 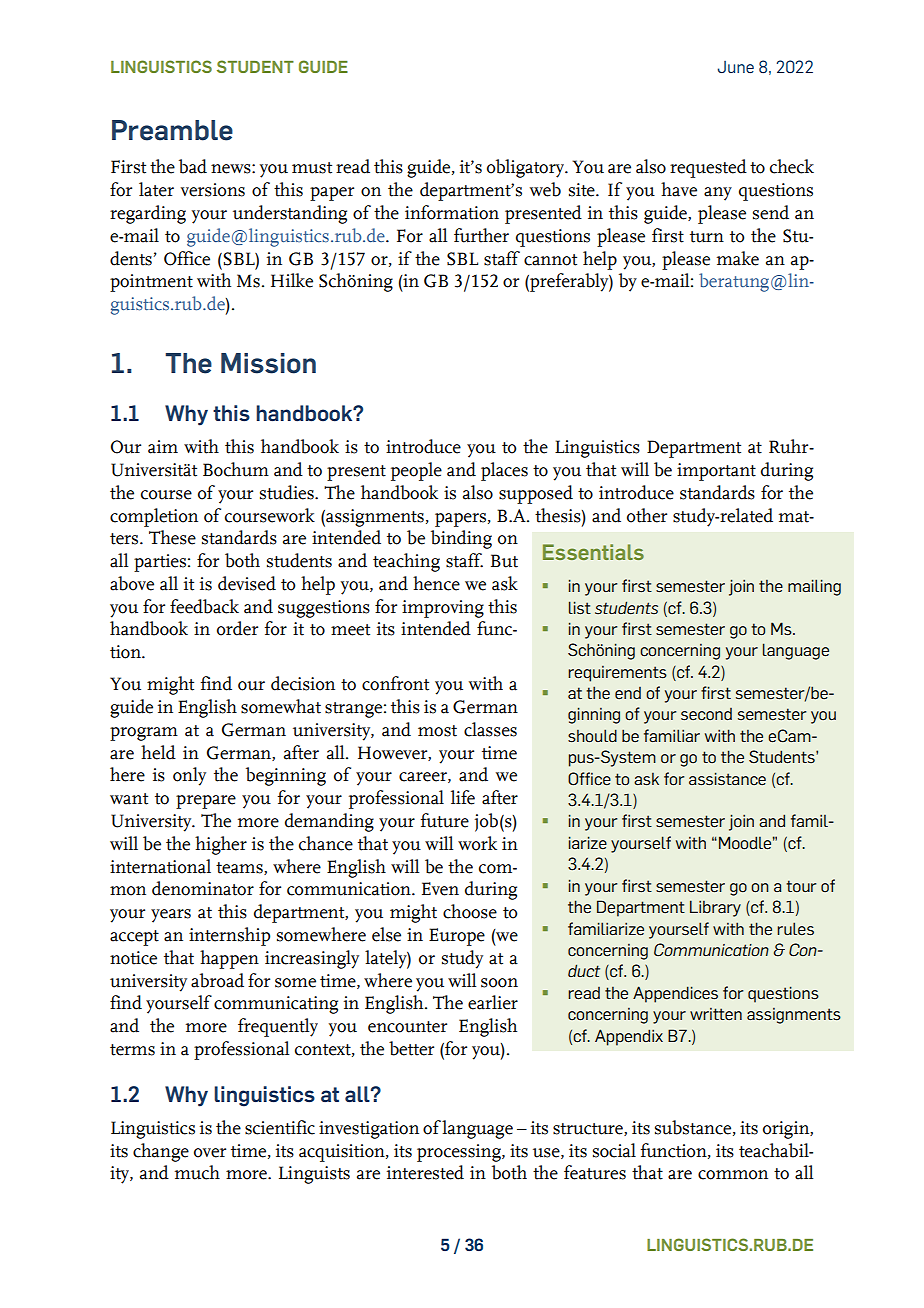 What do you see at coordinates (204, 606) in the document?
I see `feedback` at bounding box center [204, 606].
